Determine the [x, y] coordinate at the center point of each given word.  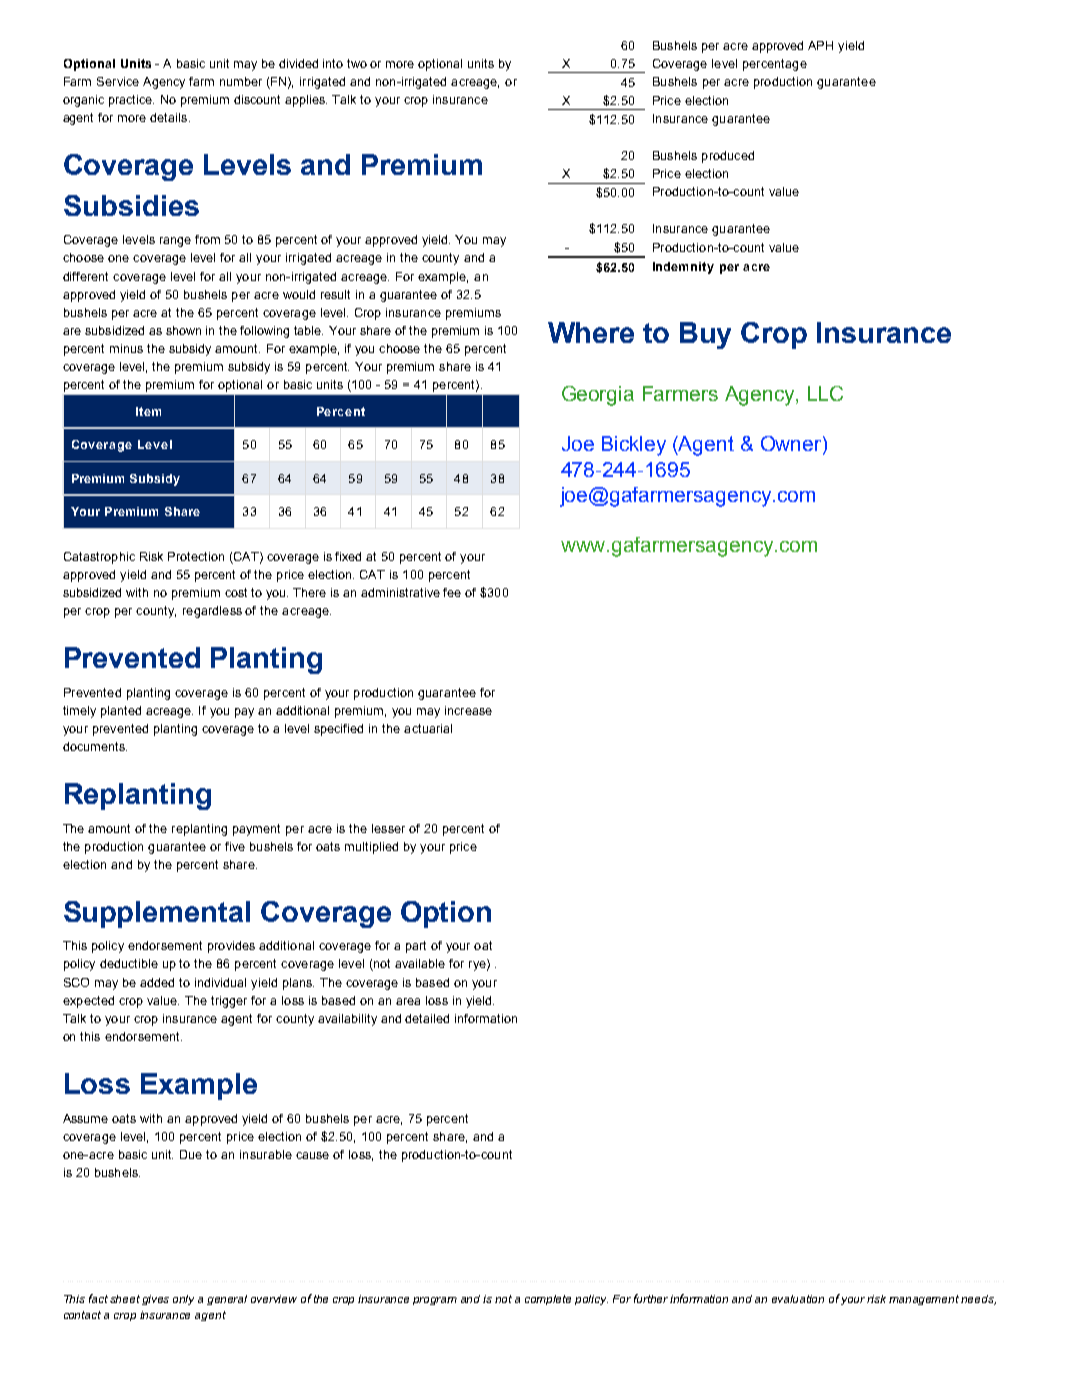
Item [148, 411]
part [416, 947]
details [170, 117]
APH [820, 45]
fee [452, 592]
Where [591, 332]
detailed [427, 1018]
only [183, 1300]
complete [548, 1300]
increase [468, 710]
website [756, 401]
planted [121, 712]
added [157, 982]
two [357, 63]
